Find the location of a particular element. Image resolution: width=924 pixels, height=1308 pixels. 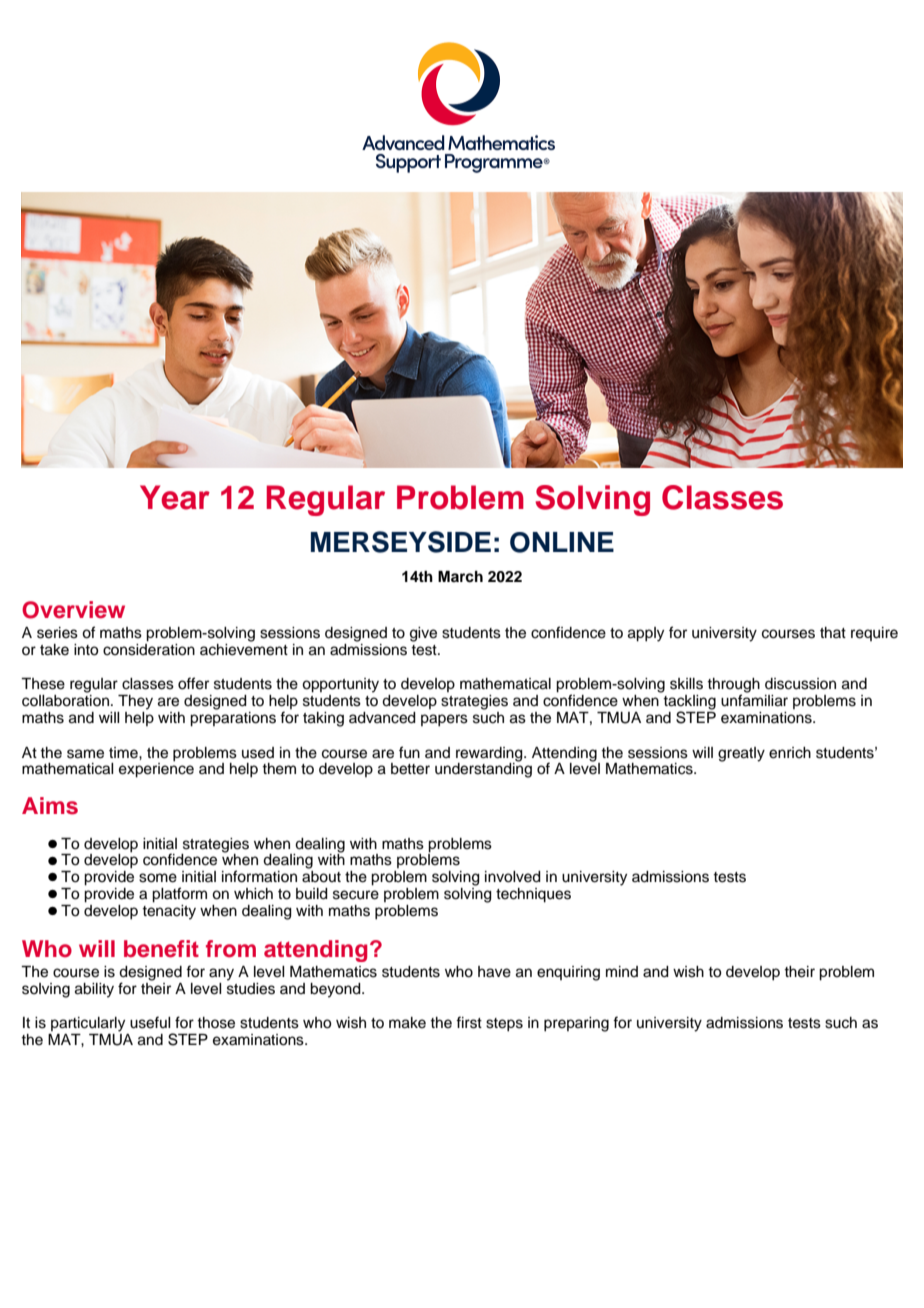

ONLINE is located at coordinates (562, 542).
